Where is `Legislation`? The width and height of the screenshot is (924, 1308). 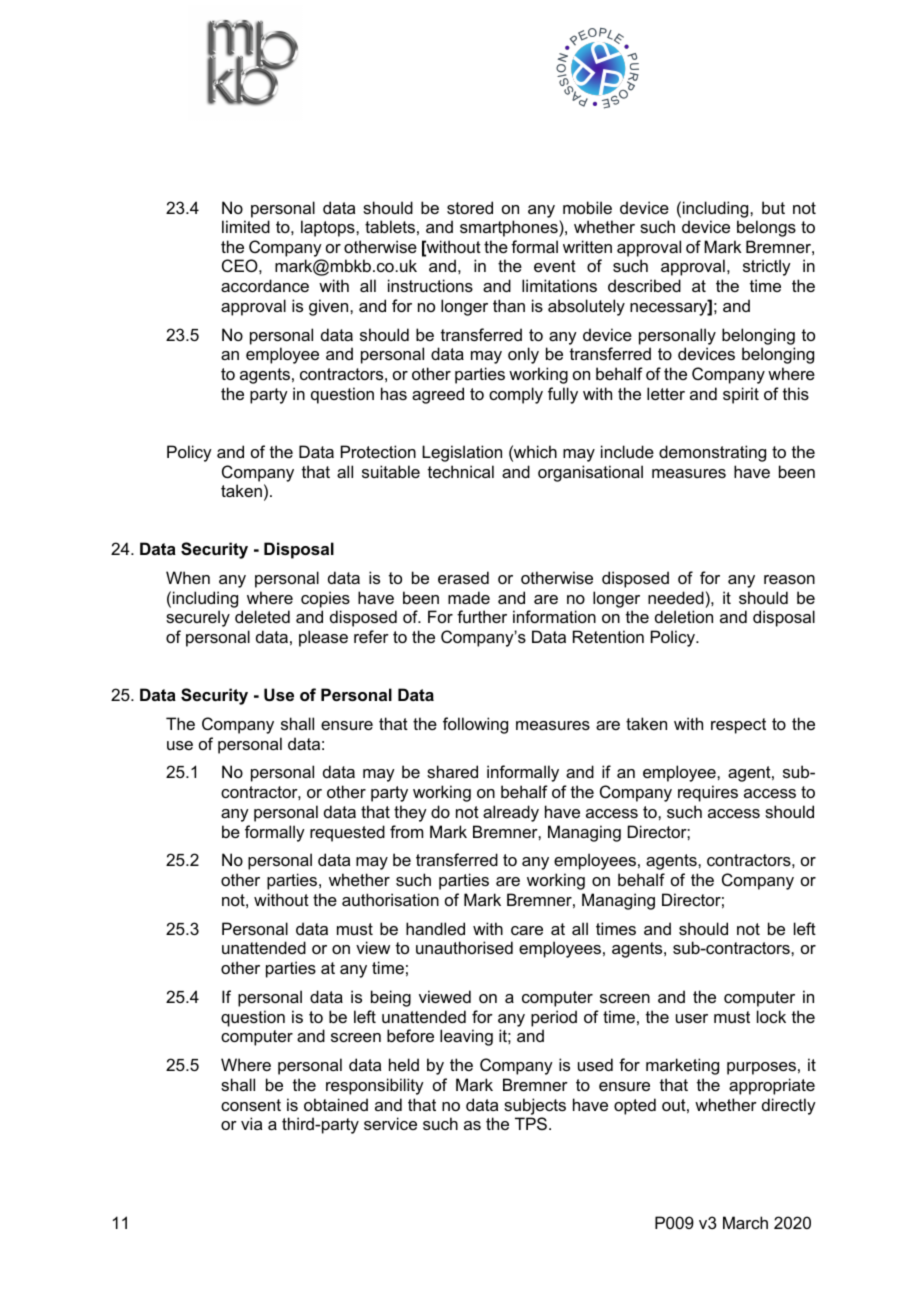 Legislation is located at coordinates (462, 453).
